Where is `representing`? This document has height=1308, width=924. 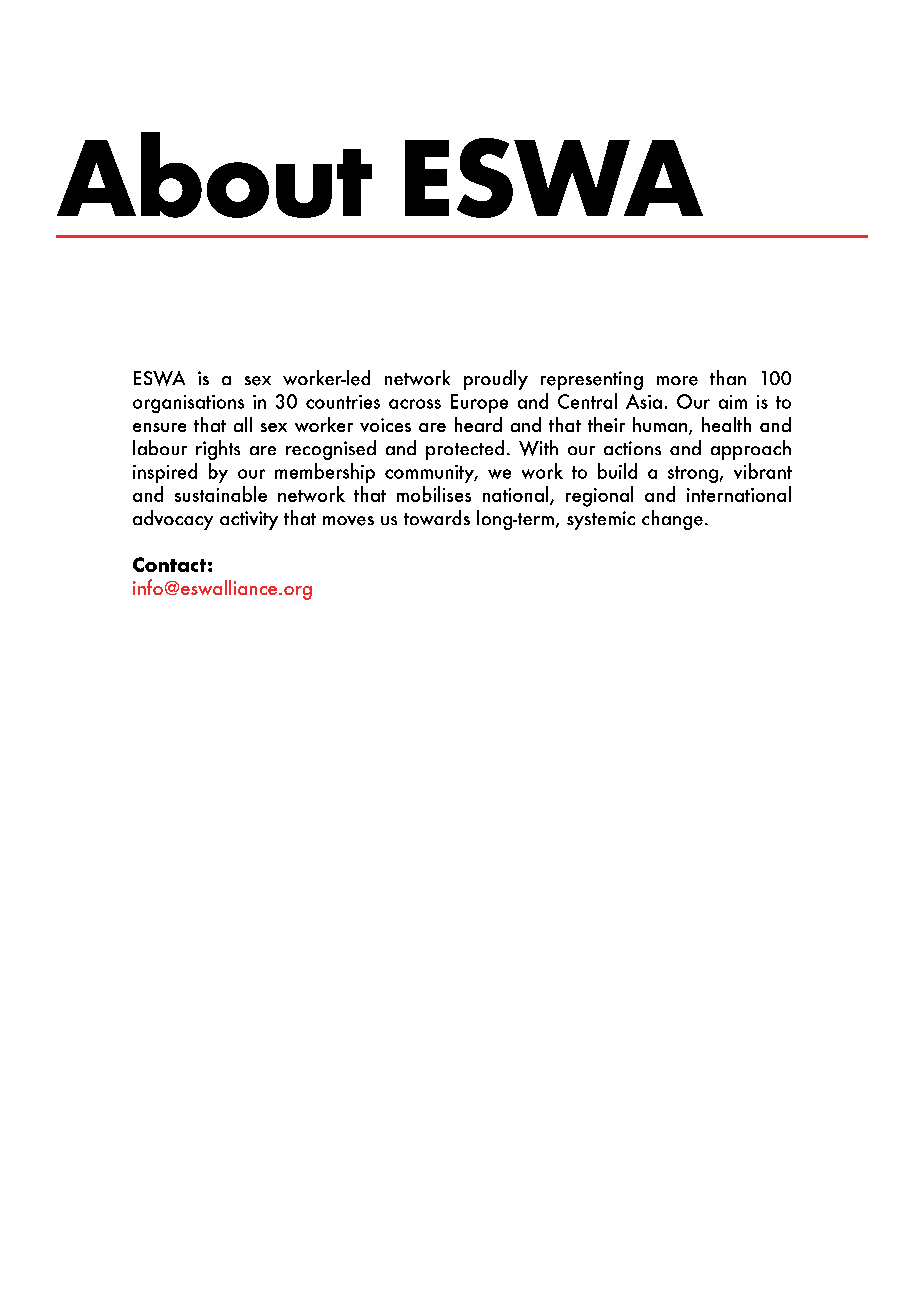 representing is located at coordinates (592, 380).
